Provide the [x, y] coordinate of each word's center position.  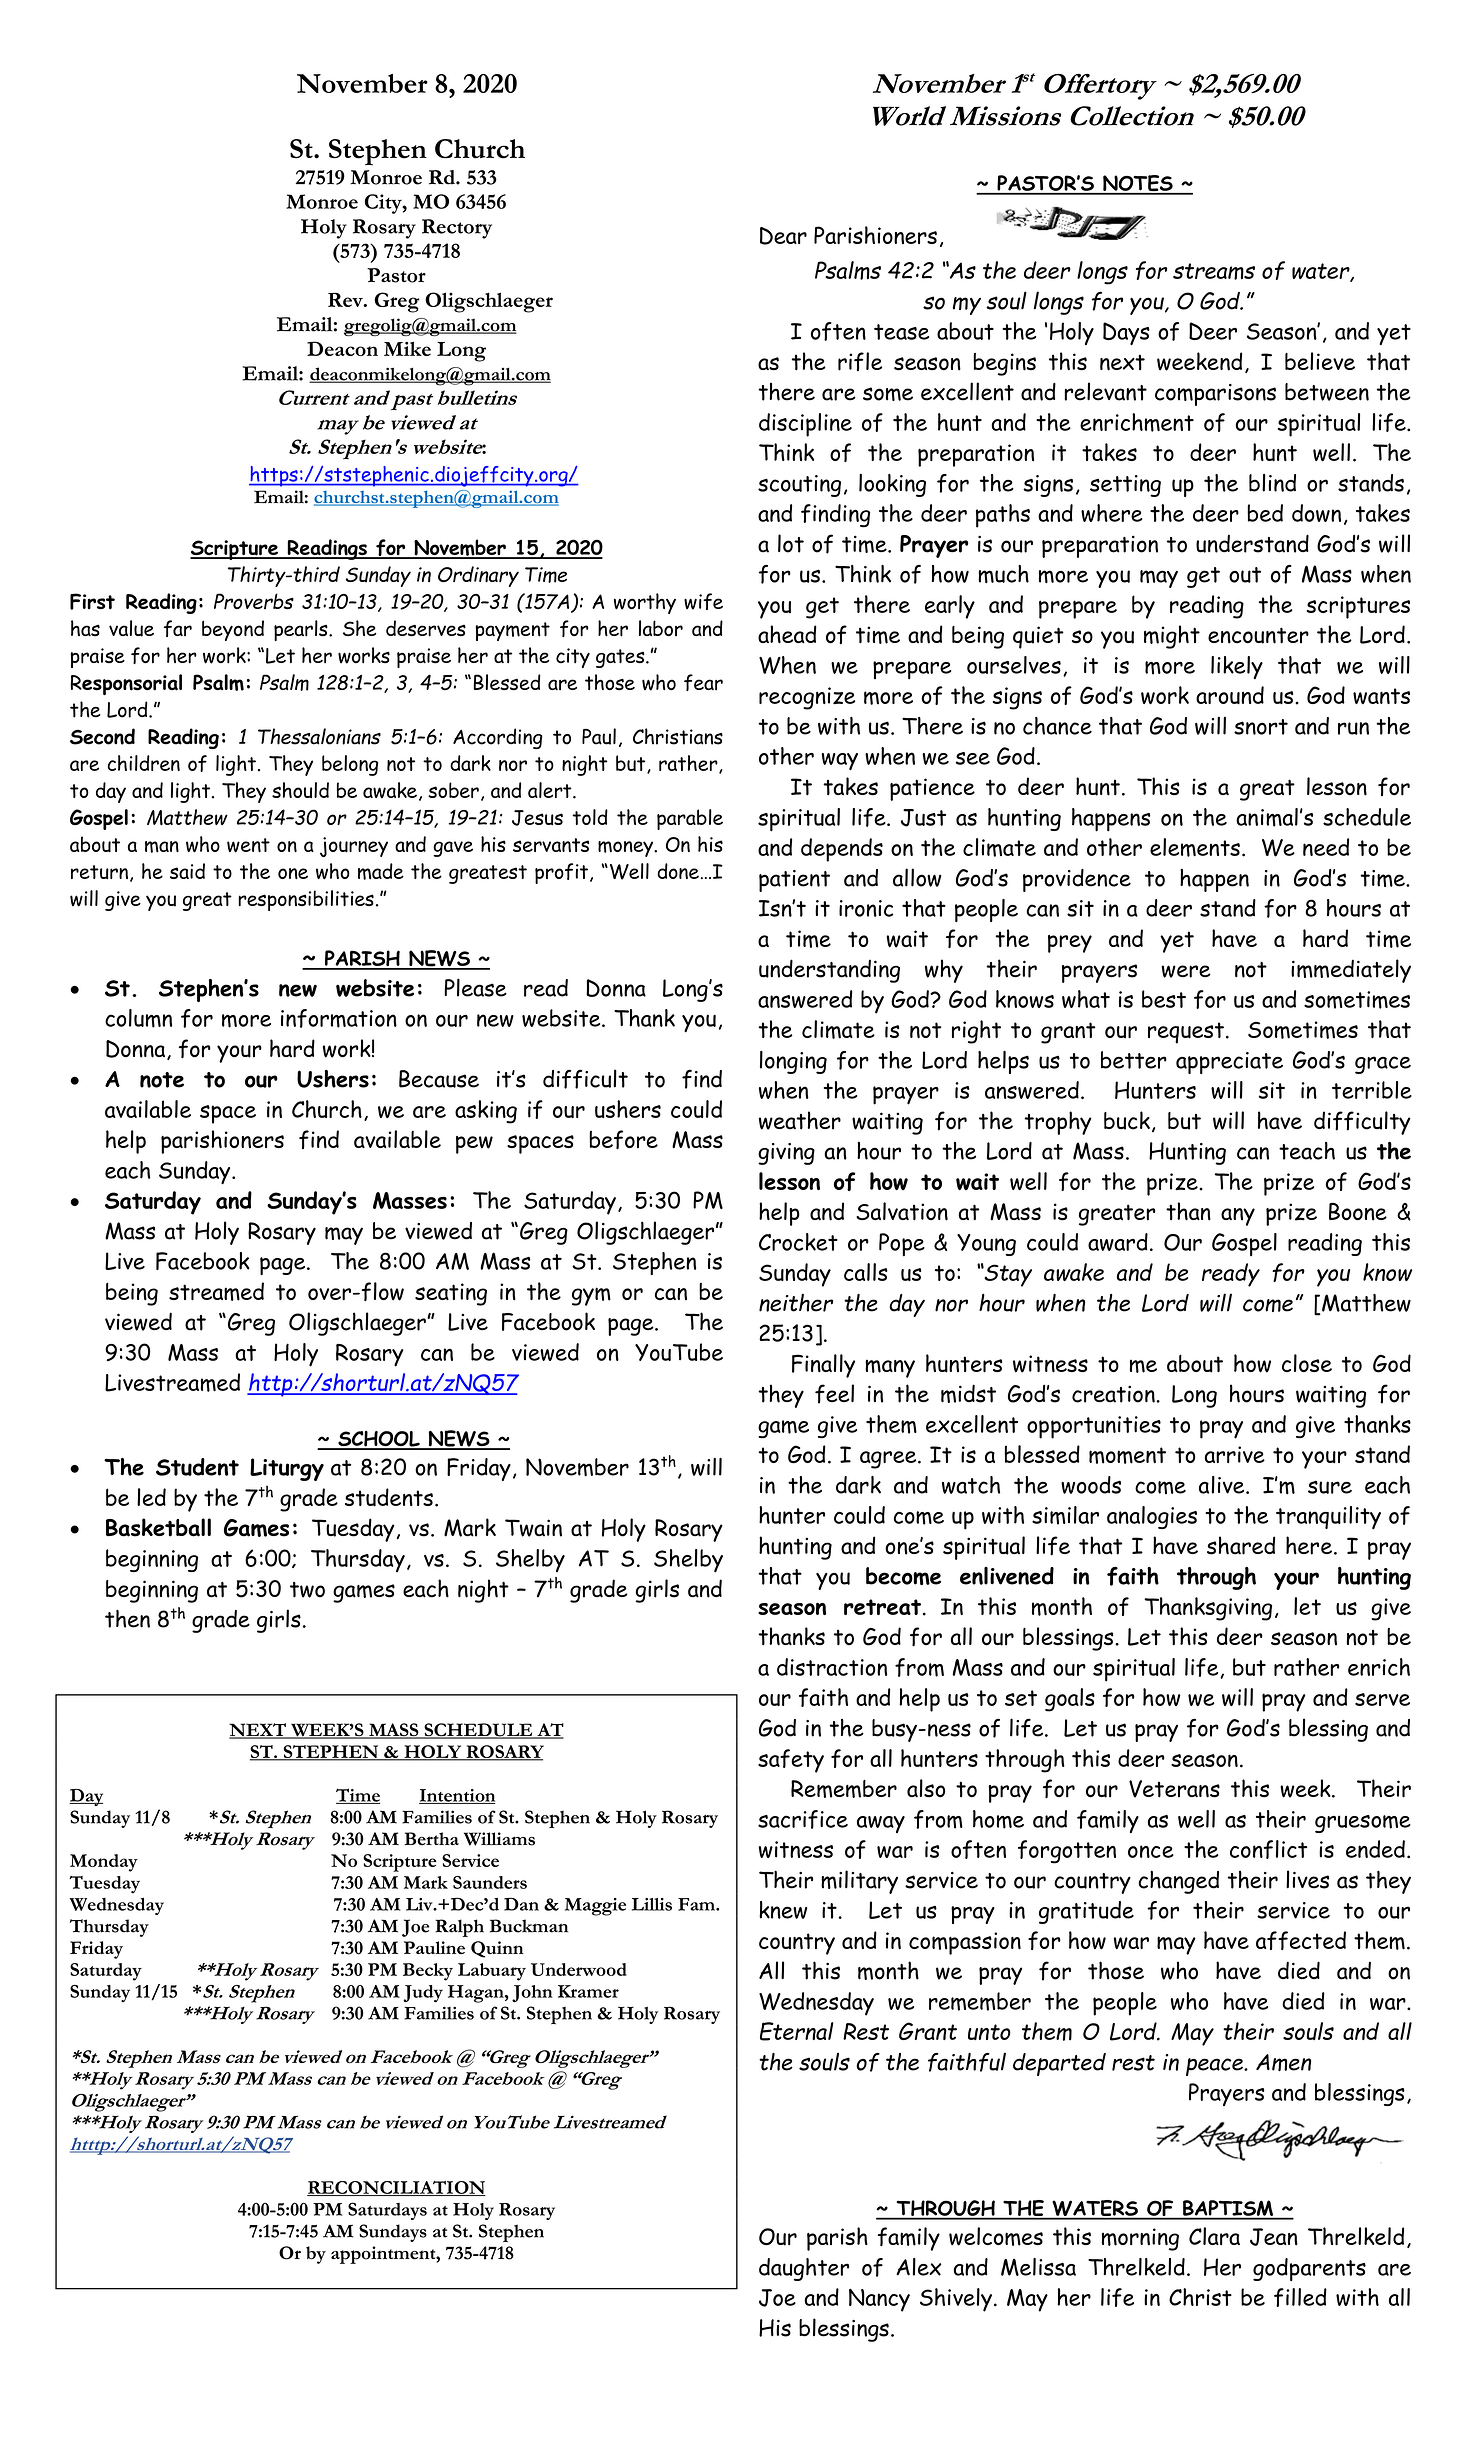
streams [1214, 271]
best [1164, 999]
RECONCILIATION [396, 2188]
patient [794, 881]
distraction [832, 1667]
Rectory [457, 229]
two [307, 1590]
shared [1241, 1545]
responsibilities [306, 900]
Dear [783, 236]
